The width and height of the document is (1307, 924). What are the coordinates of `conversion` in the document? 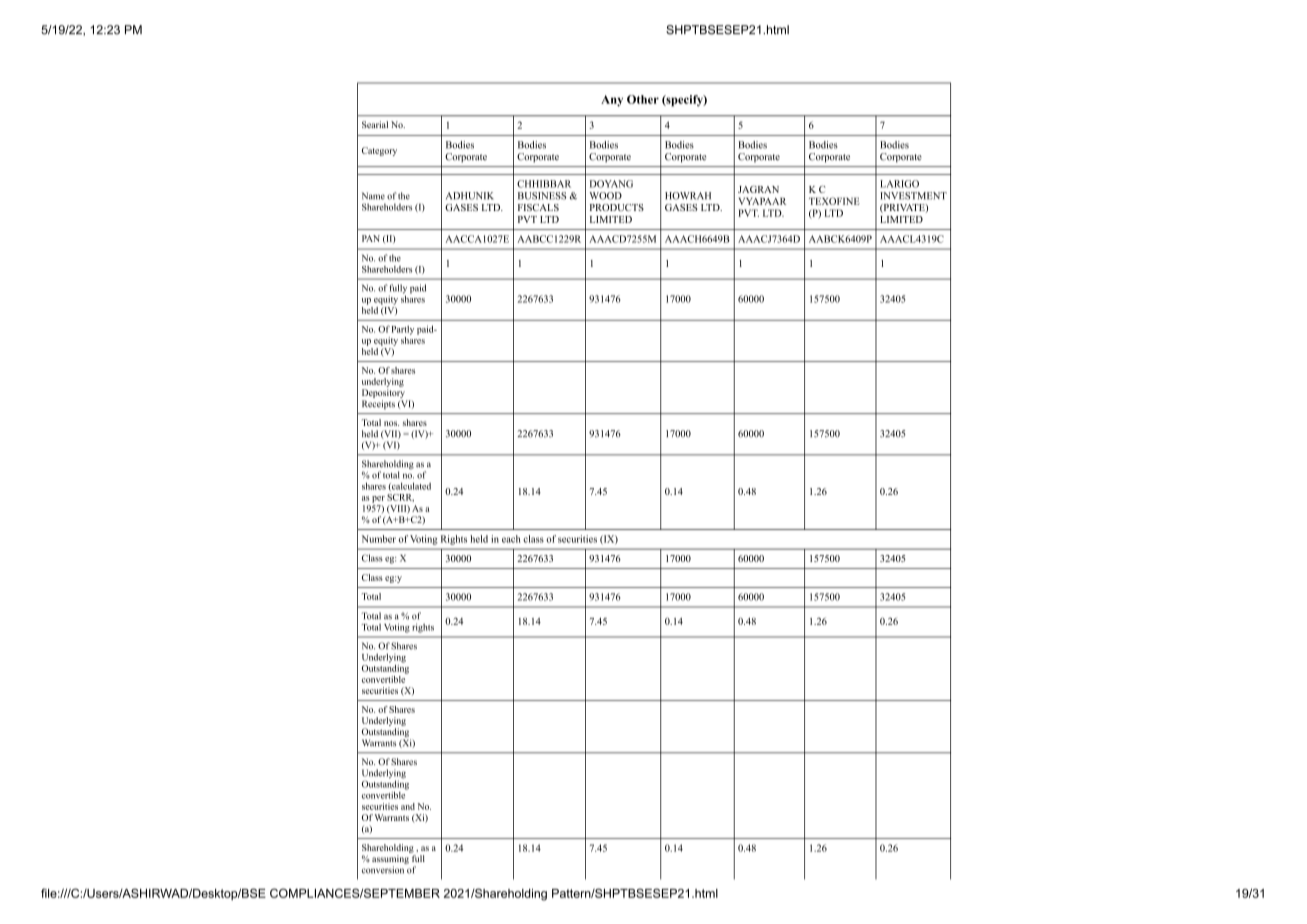 It's located at (383, 870).
